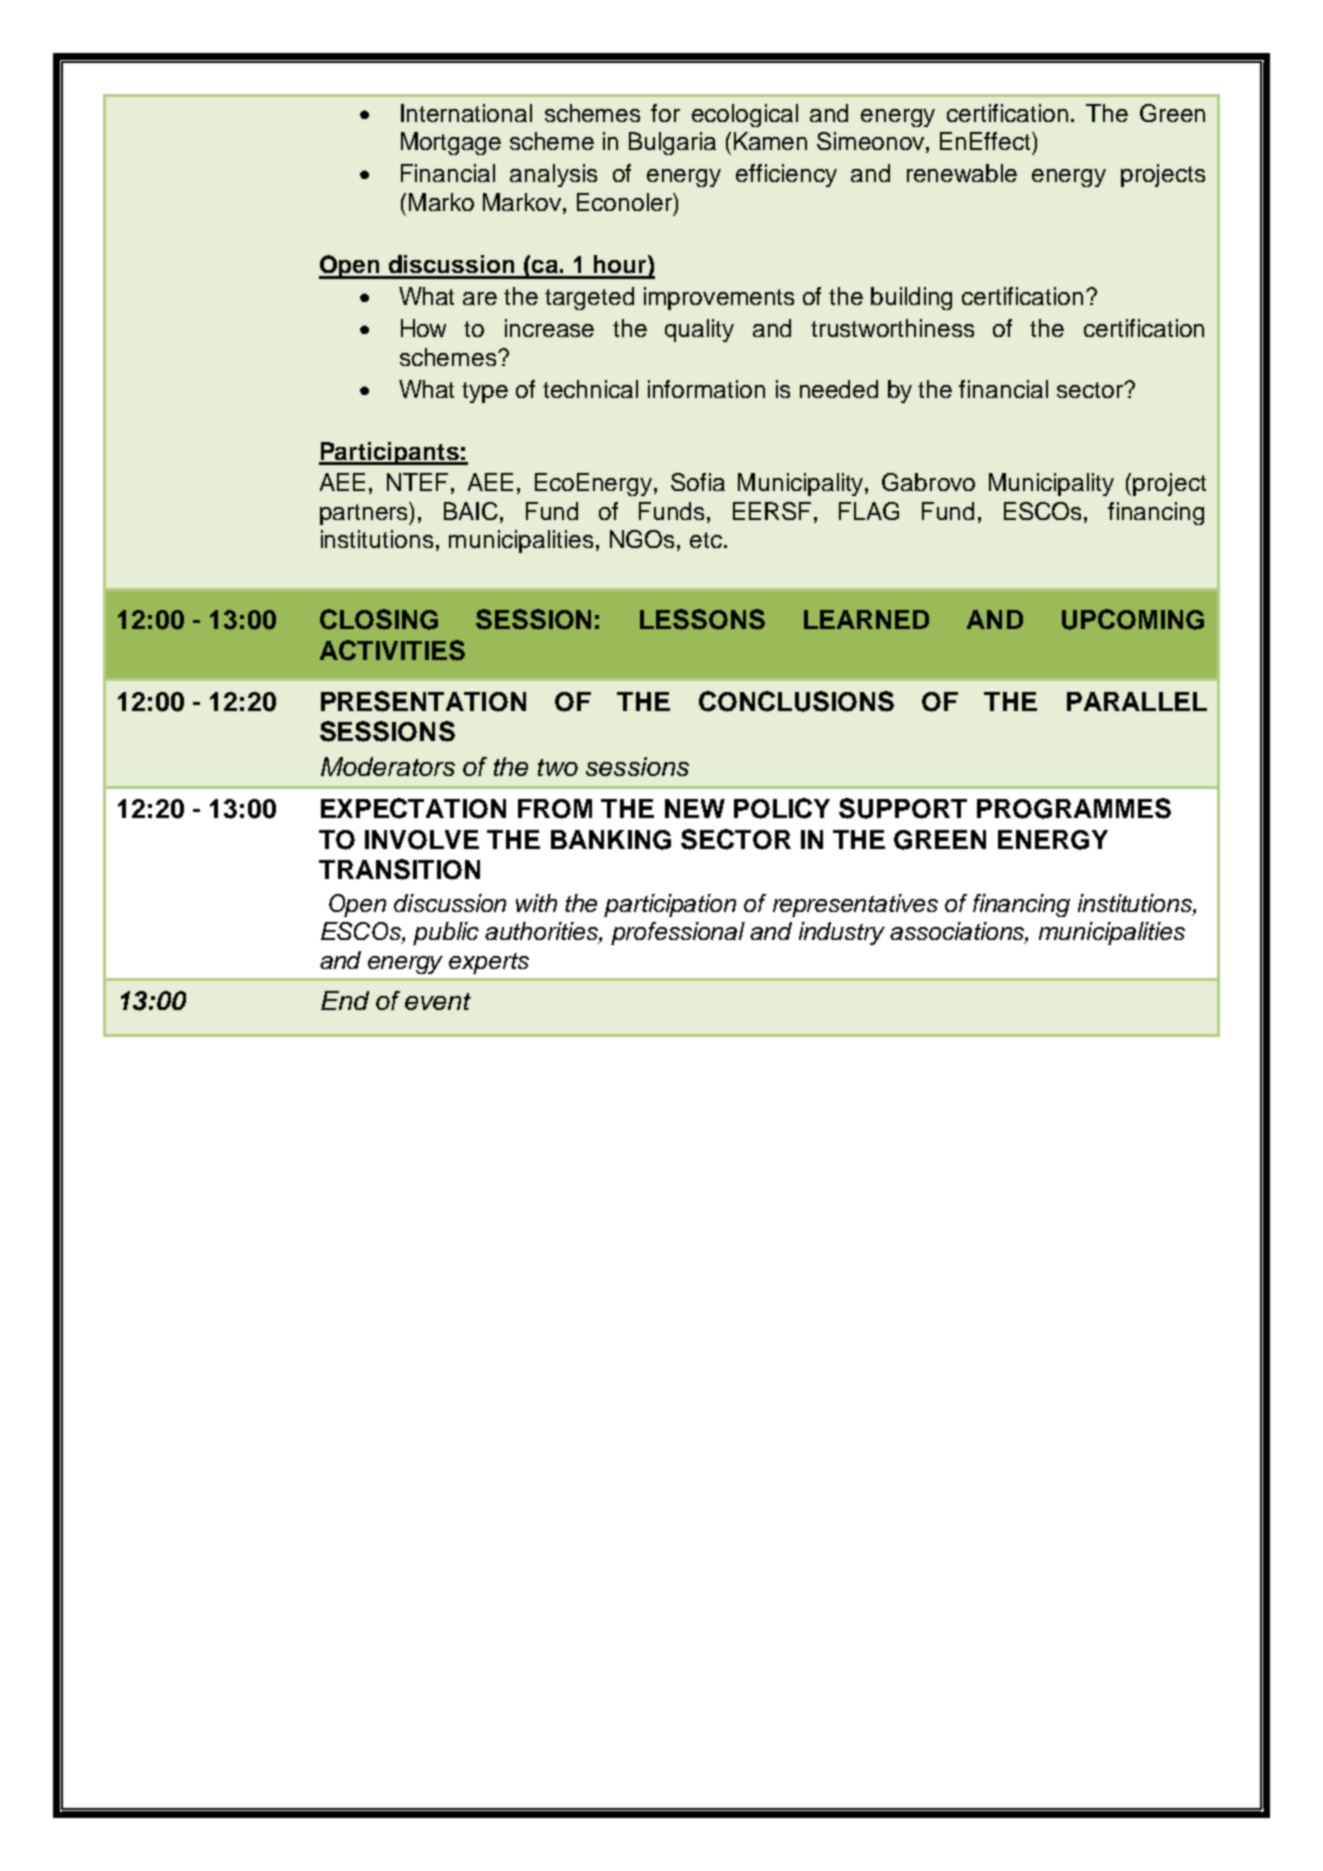 The width and height of the page is (1323, 1871). Describe the element at coordinates (678, 933) in the page. I see `professional` at that location.
